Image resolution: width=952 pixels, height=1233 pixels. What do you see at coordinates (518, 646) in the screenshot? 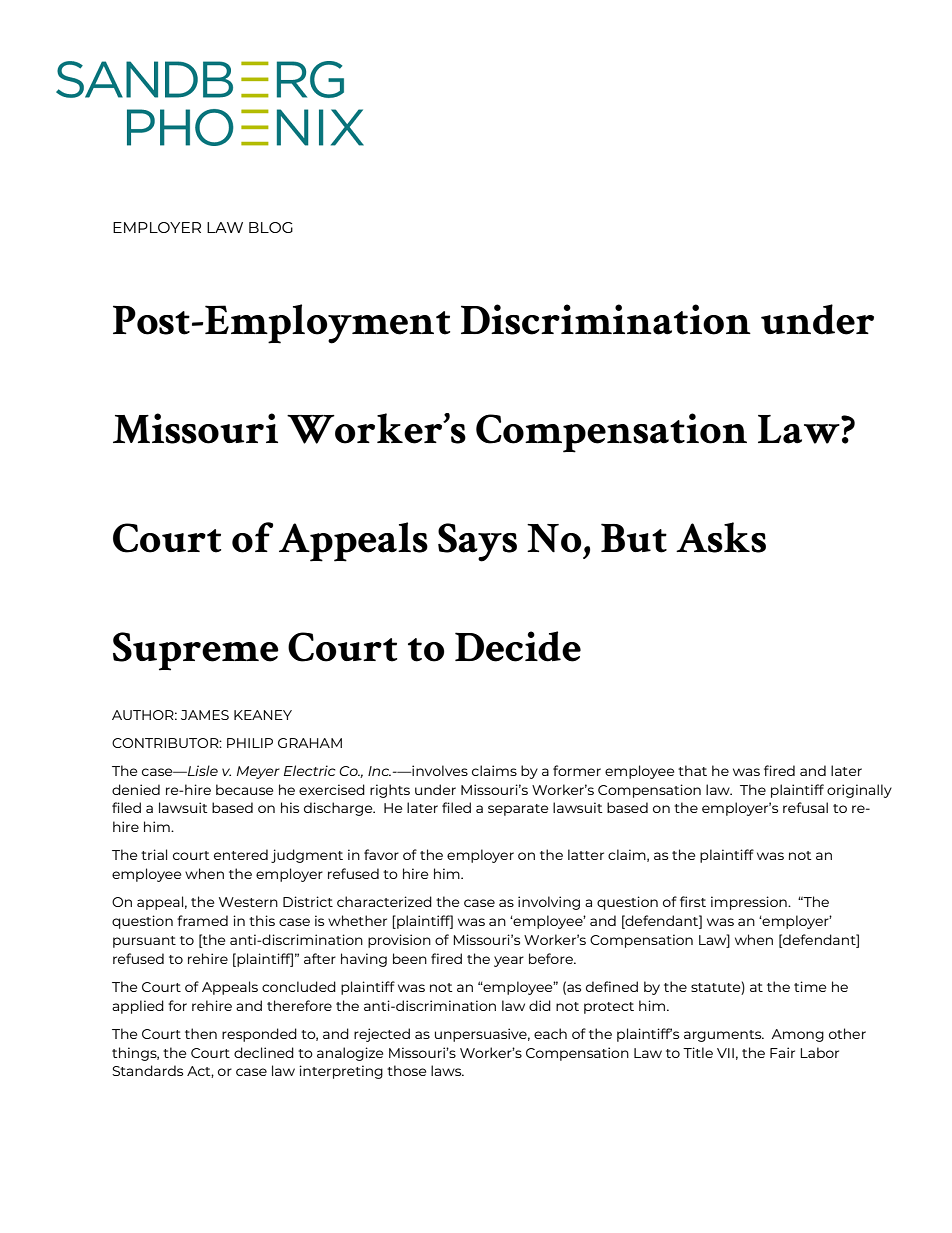
I see `Decide` at bounding box center [518, 646].
